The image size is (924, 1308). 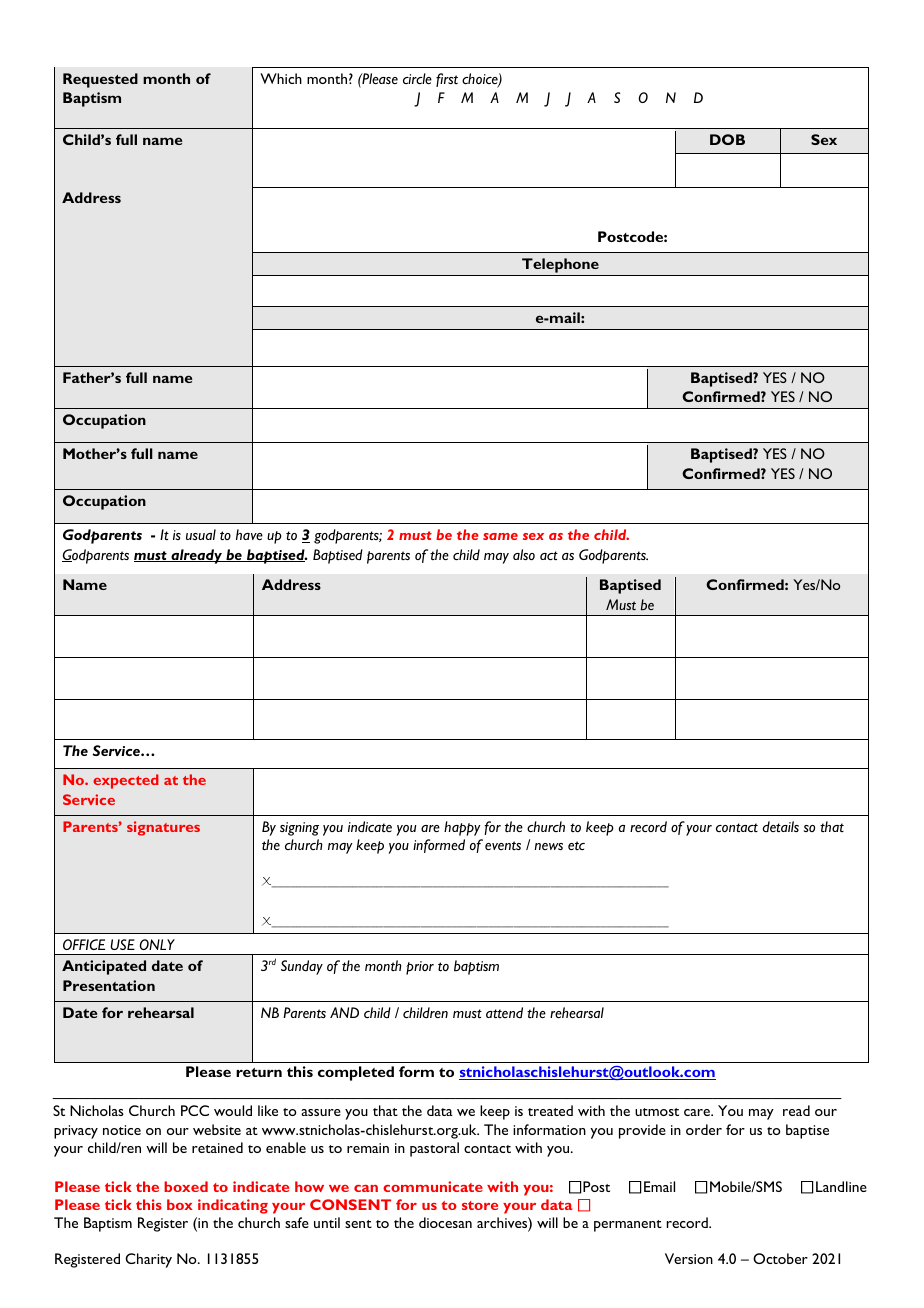 What do you see at coordinates (576, 845) in the screenshot?
I see `etc` at bounding box center [576, 845].
